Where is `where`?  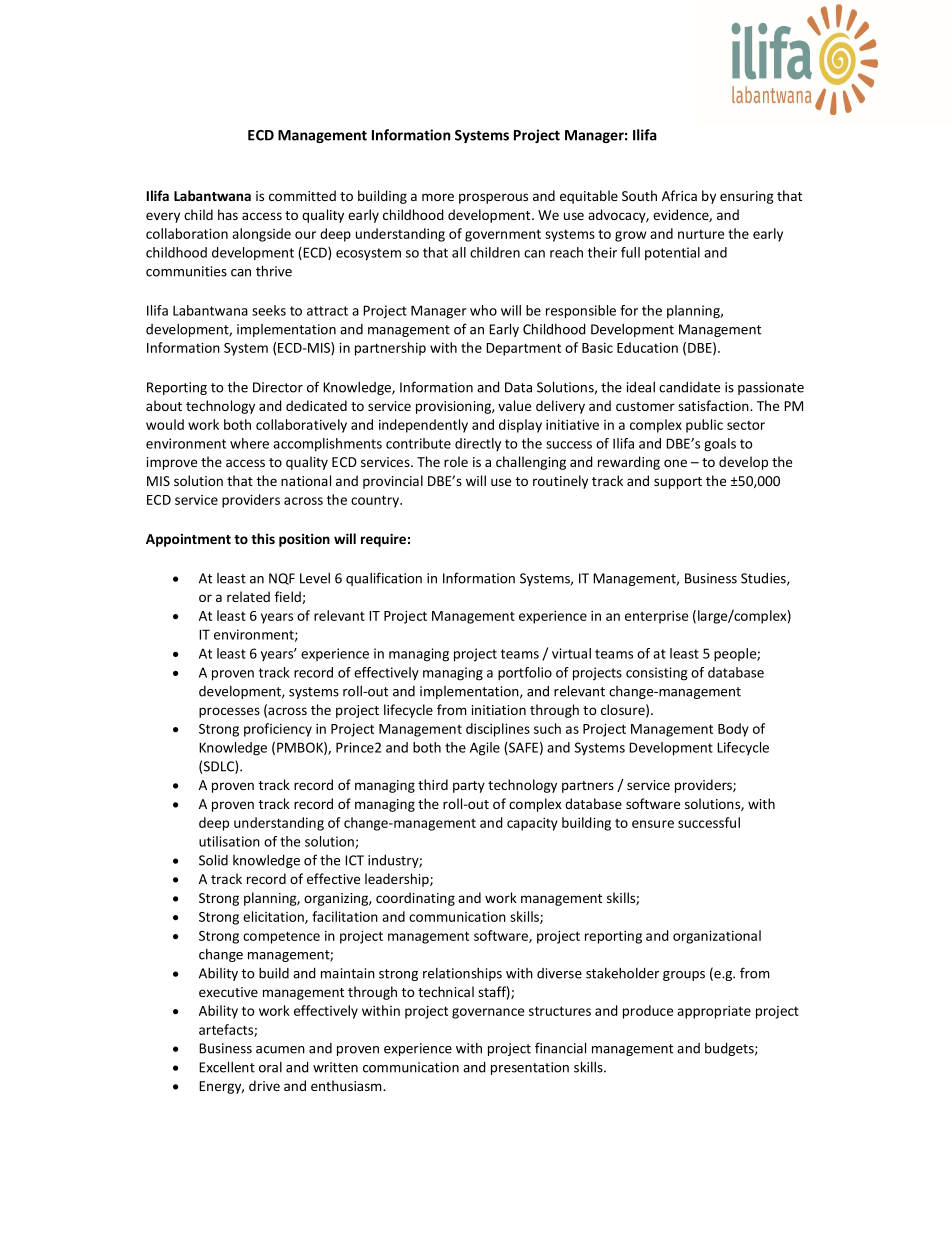 where is located at coordinates (249, 443).
